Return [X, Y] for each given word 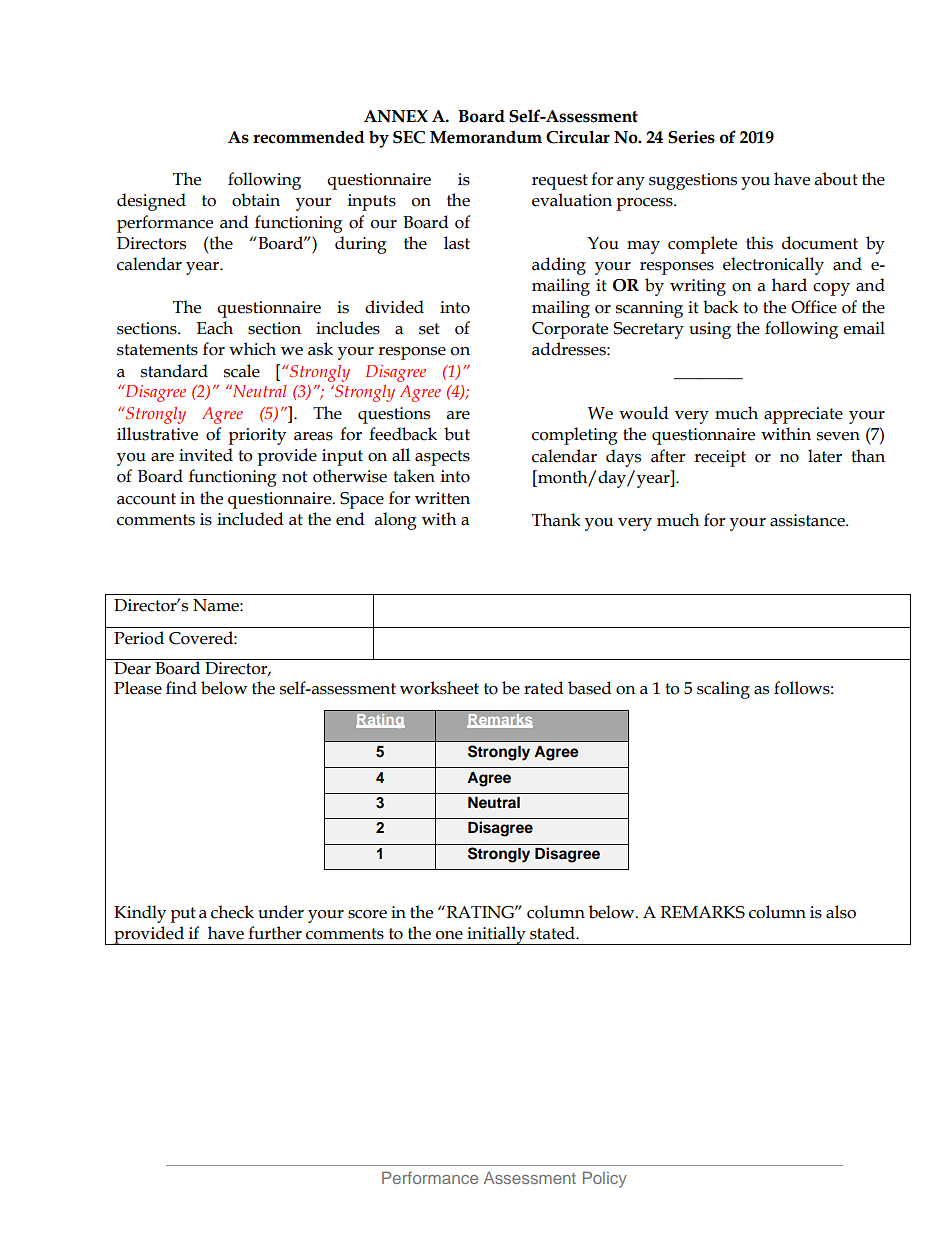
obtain [256, 200]
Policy [605, 1179]
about [836, 179]
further [275, 933]
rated [544, 688]
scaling [723, 690]
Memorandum [486, 137]
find [181, 688]
